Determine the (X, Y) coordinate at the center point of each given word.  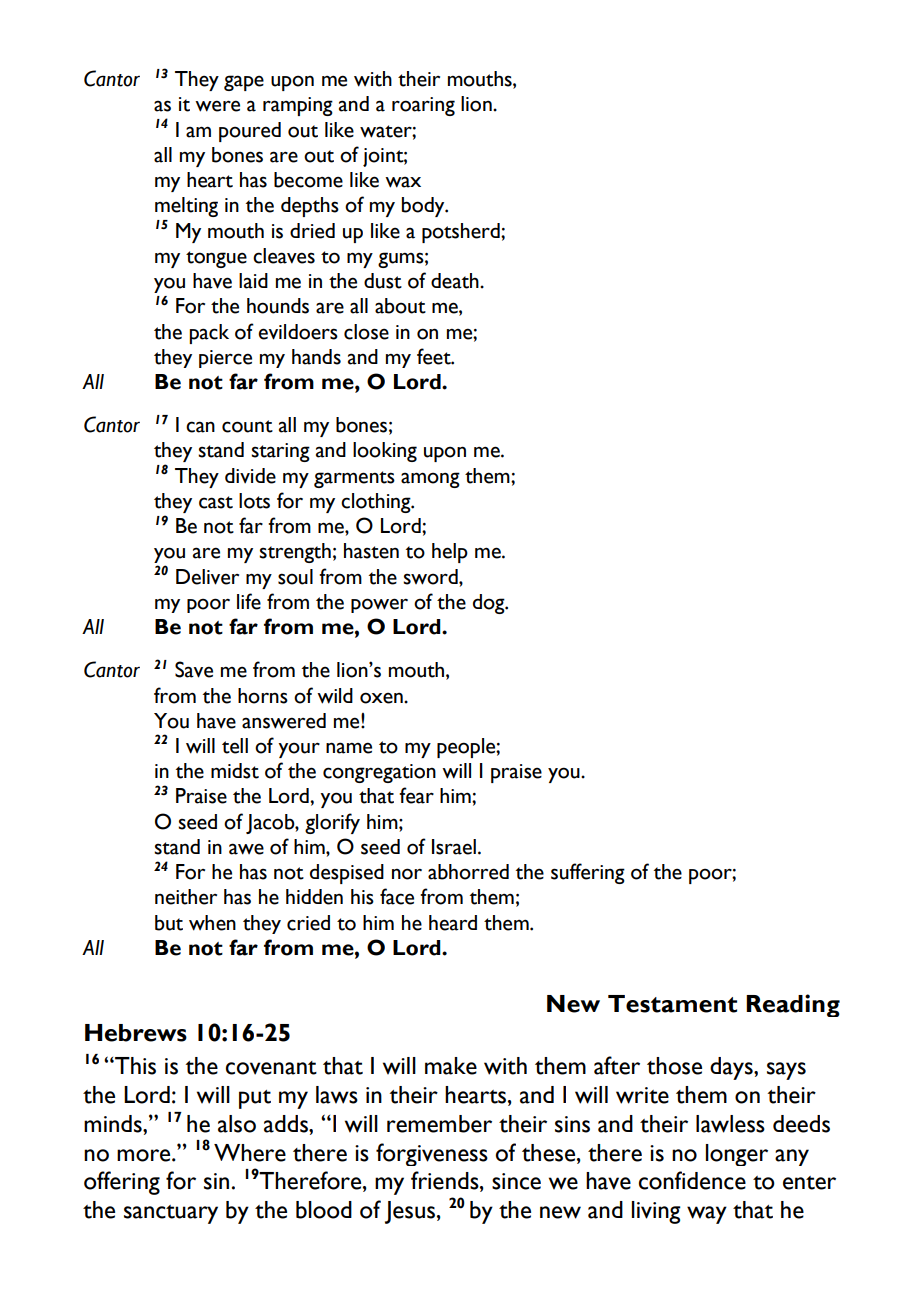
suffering (588, 873)
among (430, 480)
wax (403, 182)
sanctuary (171, 1214)
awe (246, 849)
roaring (423, 106)
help (450, 553)
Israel (454, 847)
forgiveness (432, 1154)
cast (216, 502)
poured (250, 132)
